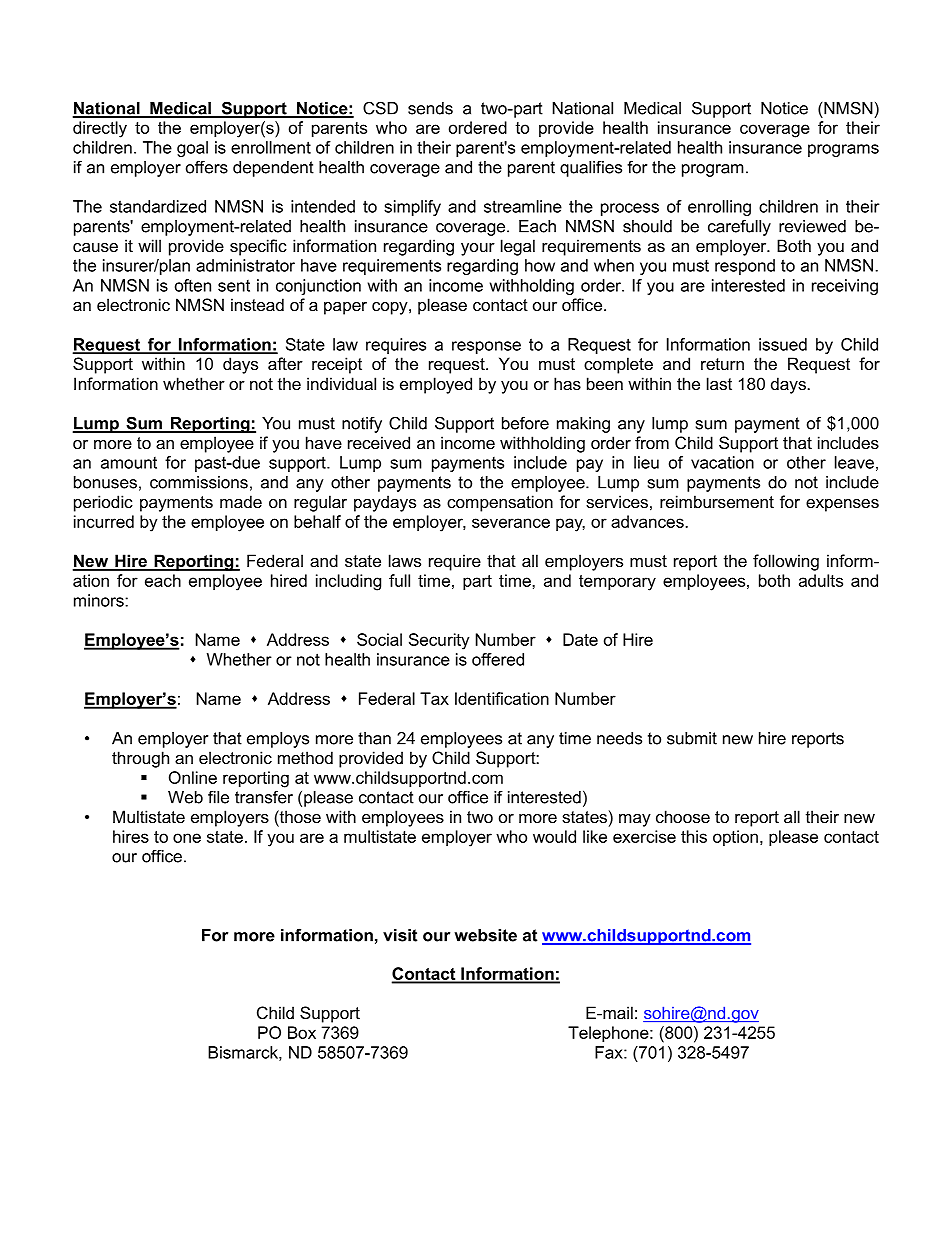 This screenshot has width=952, height=1233. I want to click on website, so click(485, 935).
